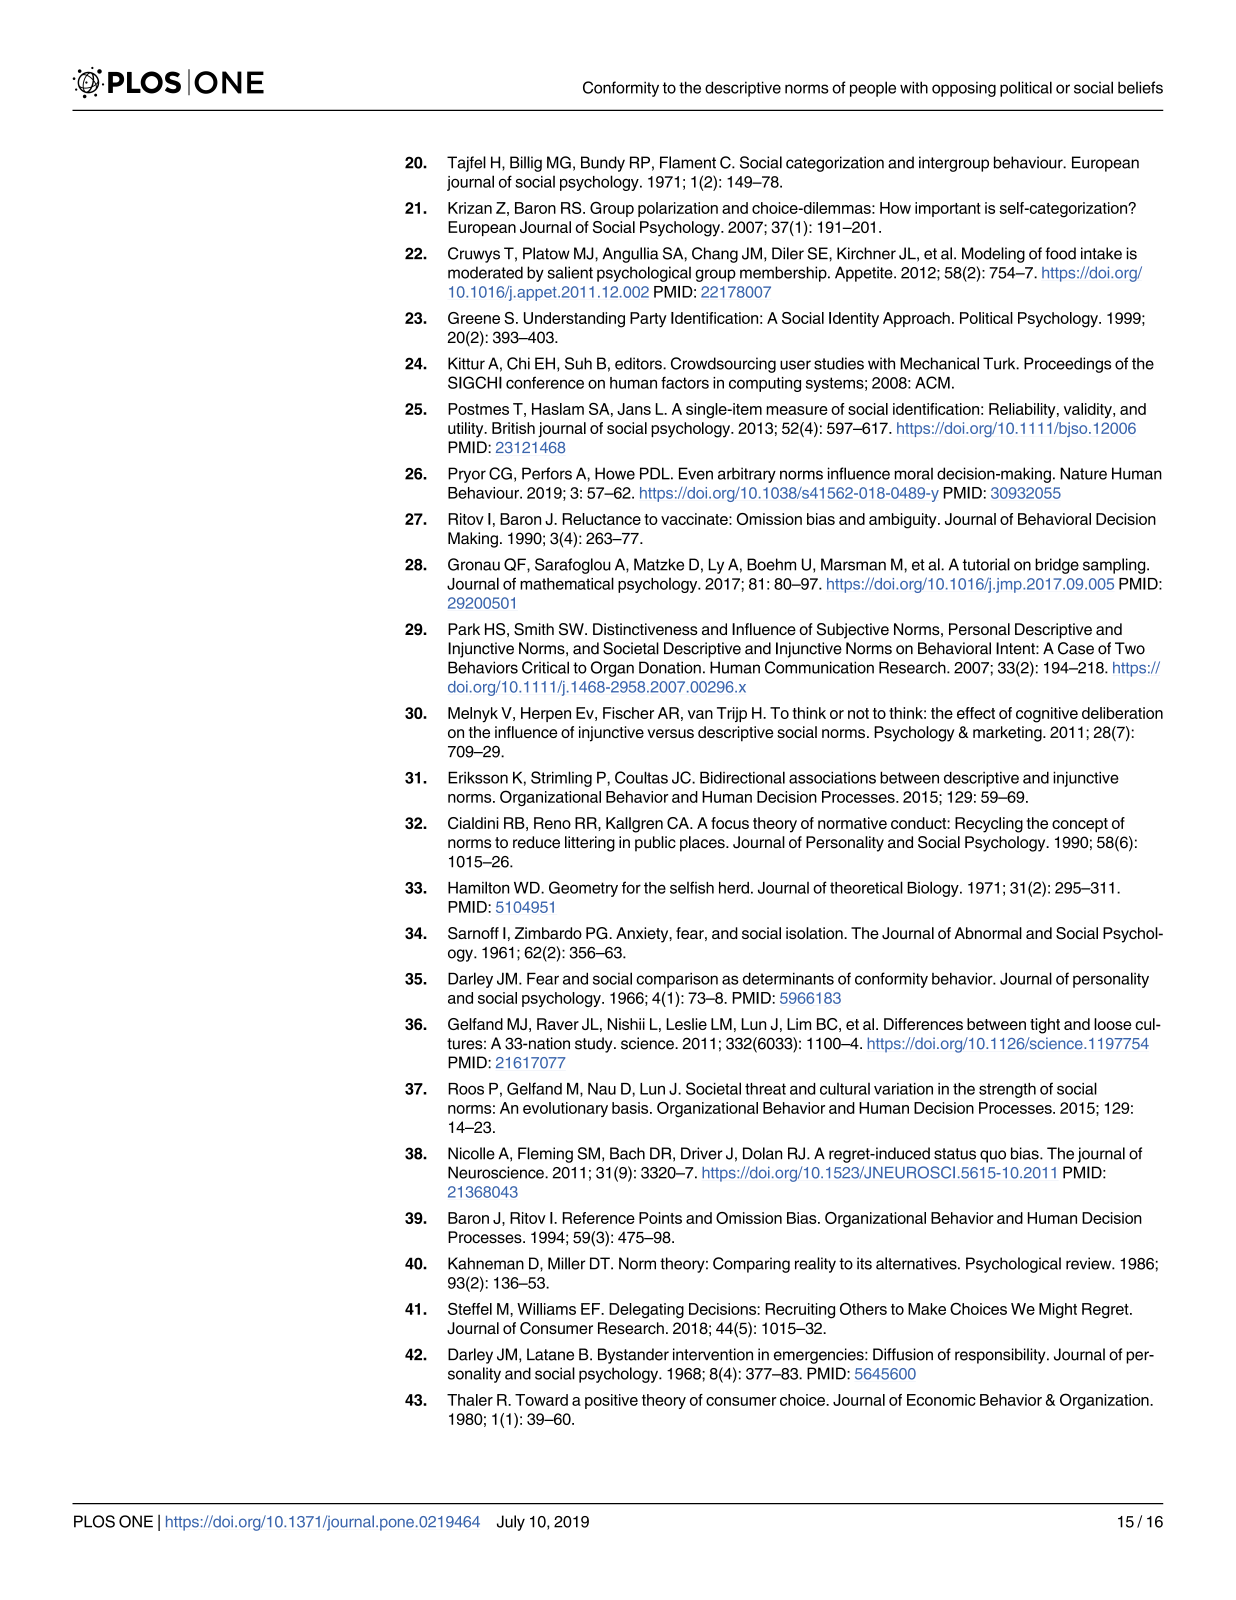  I want to click on opposing, so click(964, 89).
